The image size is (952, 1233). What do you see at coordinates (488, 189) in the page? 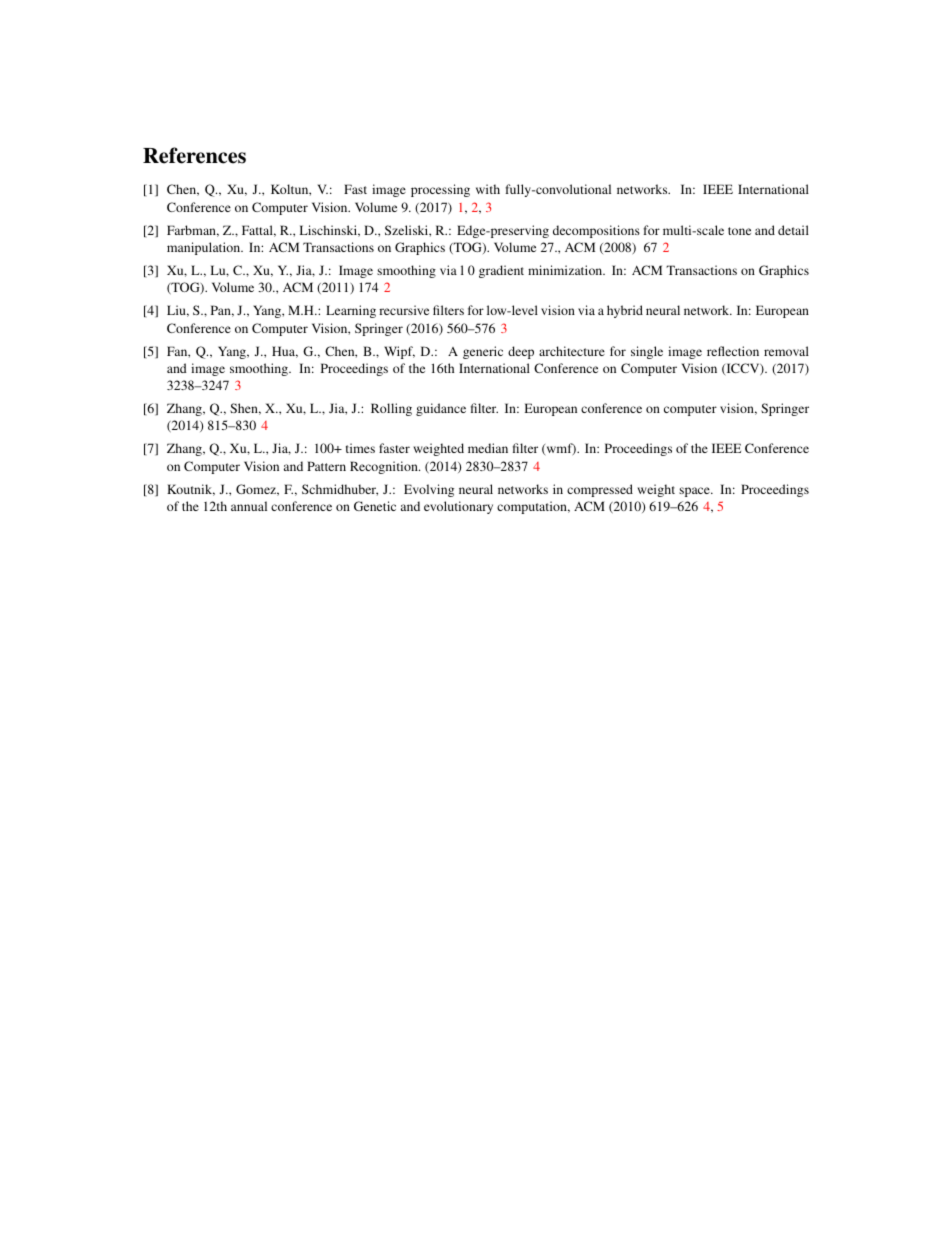
I see `with` at bounding box center [488, 189].
